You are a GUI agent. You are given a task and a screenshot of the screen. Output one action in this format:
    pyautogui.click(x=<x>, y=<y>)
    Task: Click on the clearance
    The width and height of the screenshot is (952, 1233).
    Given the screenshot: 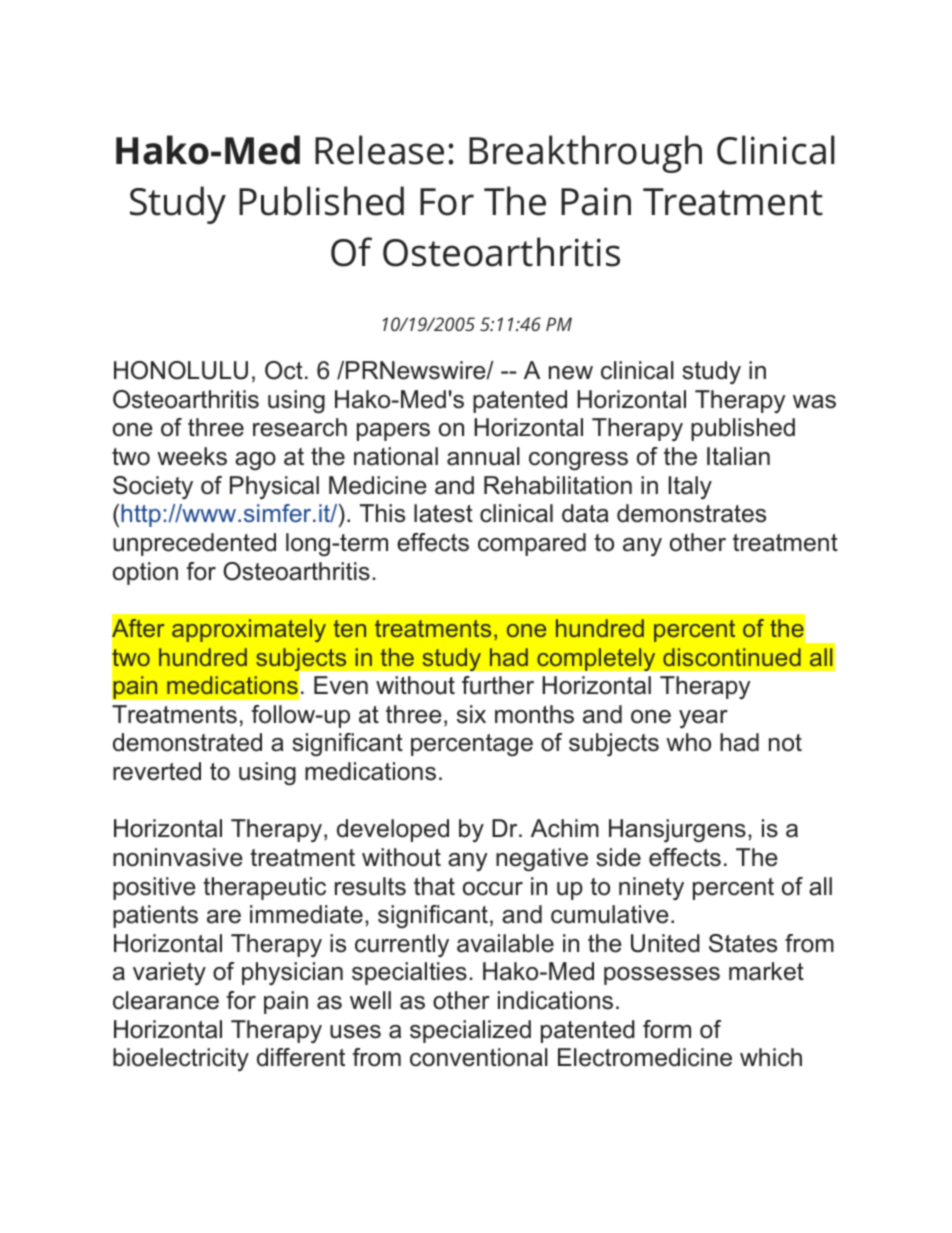 What is the action you would take?
    pyautogui.click(x=166, y=1000)
